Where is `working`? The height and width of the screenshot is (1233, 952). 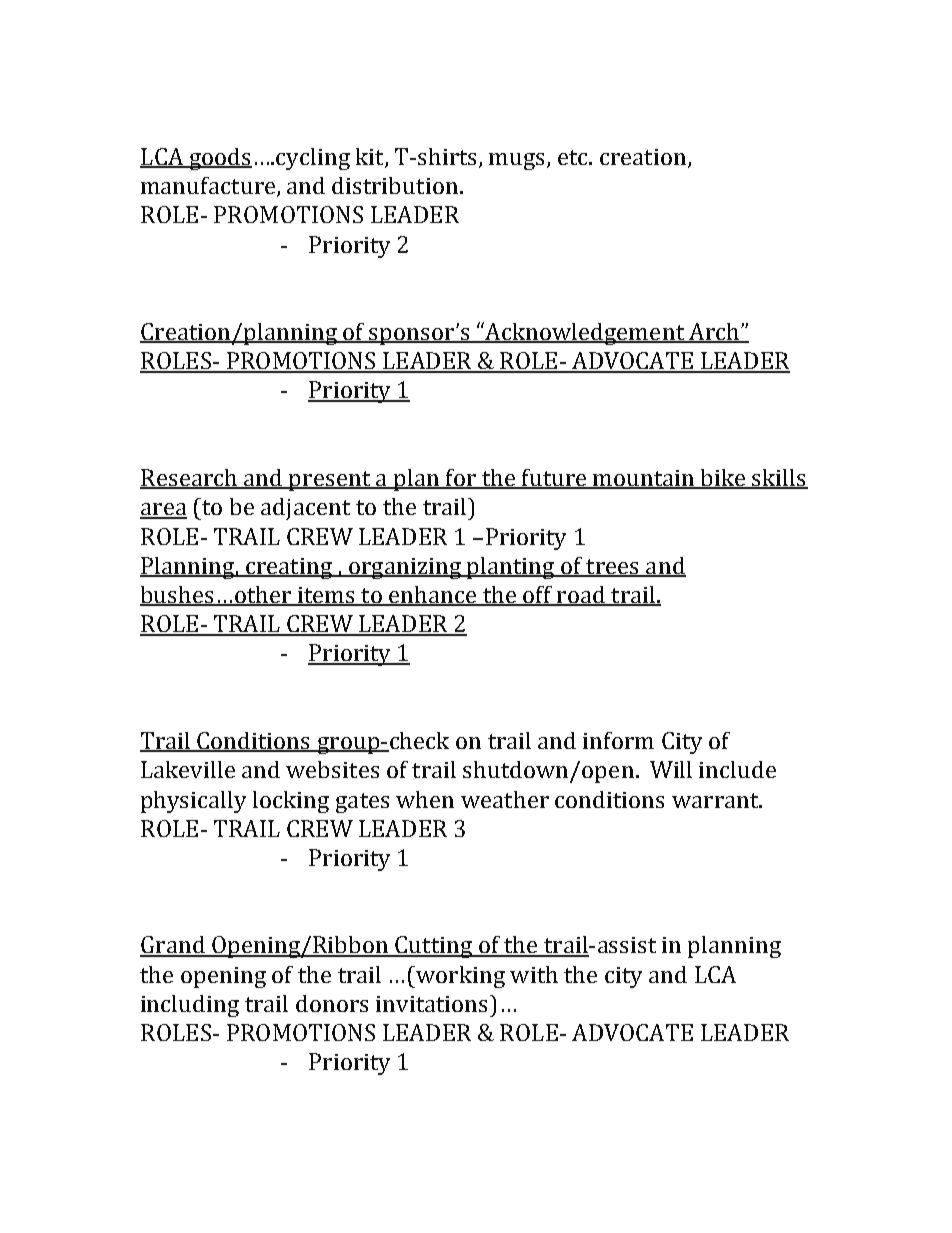
working is located at coordinates (459, 977).
